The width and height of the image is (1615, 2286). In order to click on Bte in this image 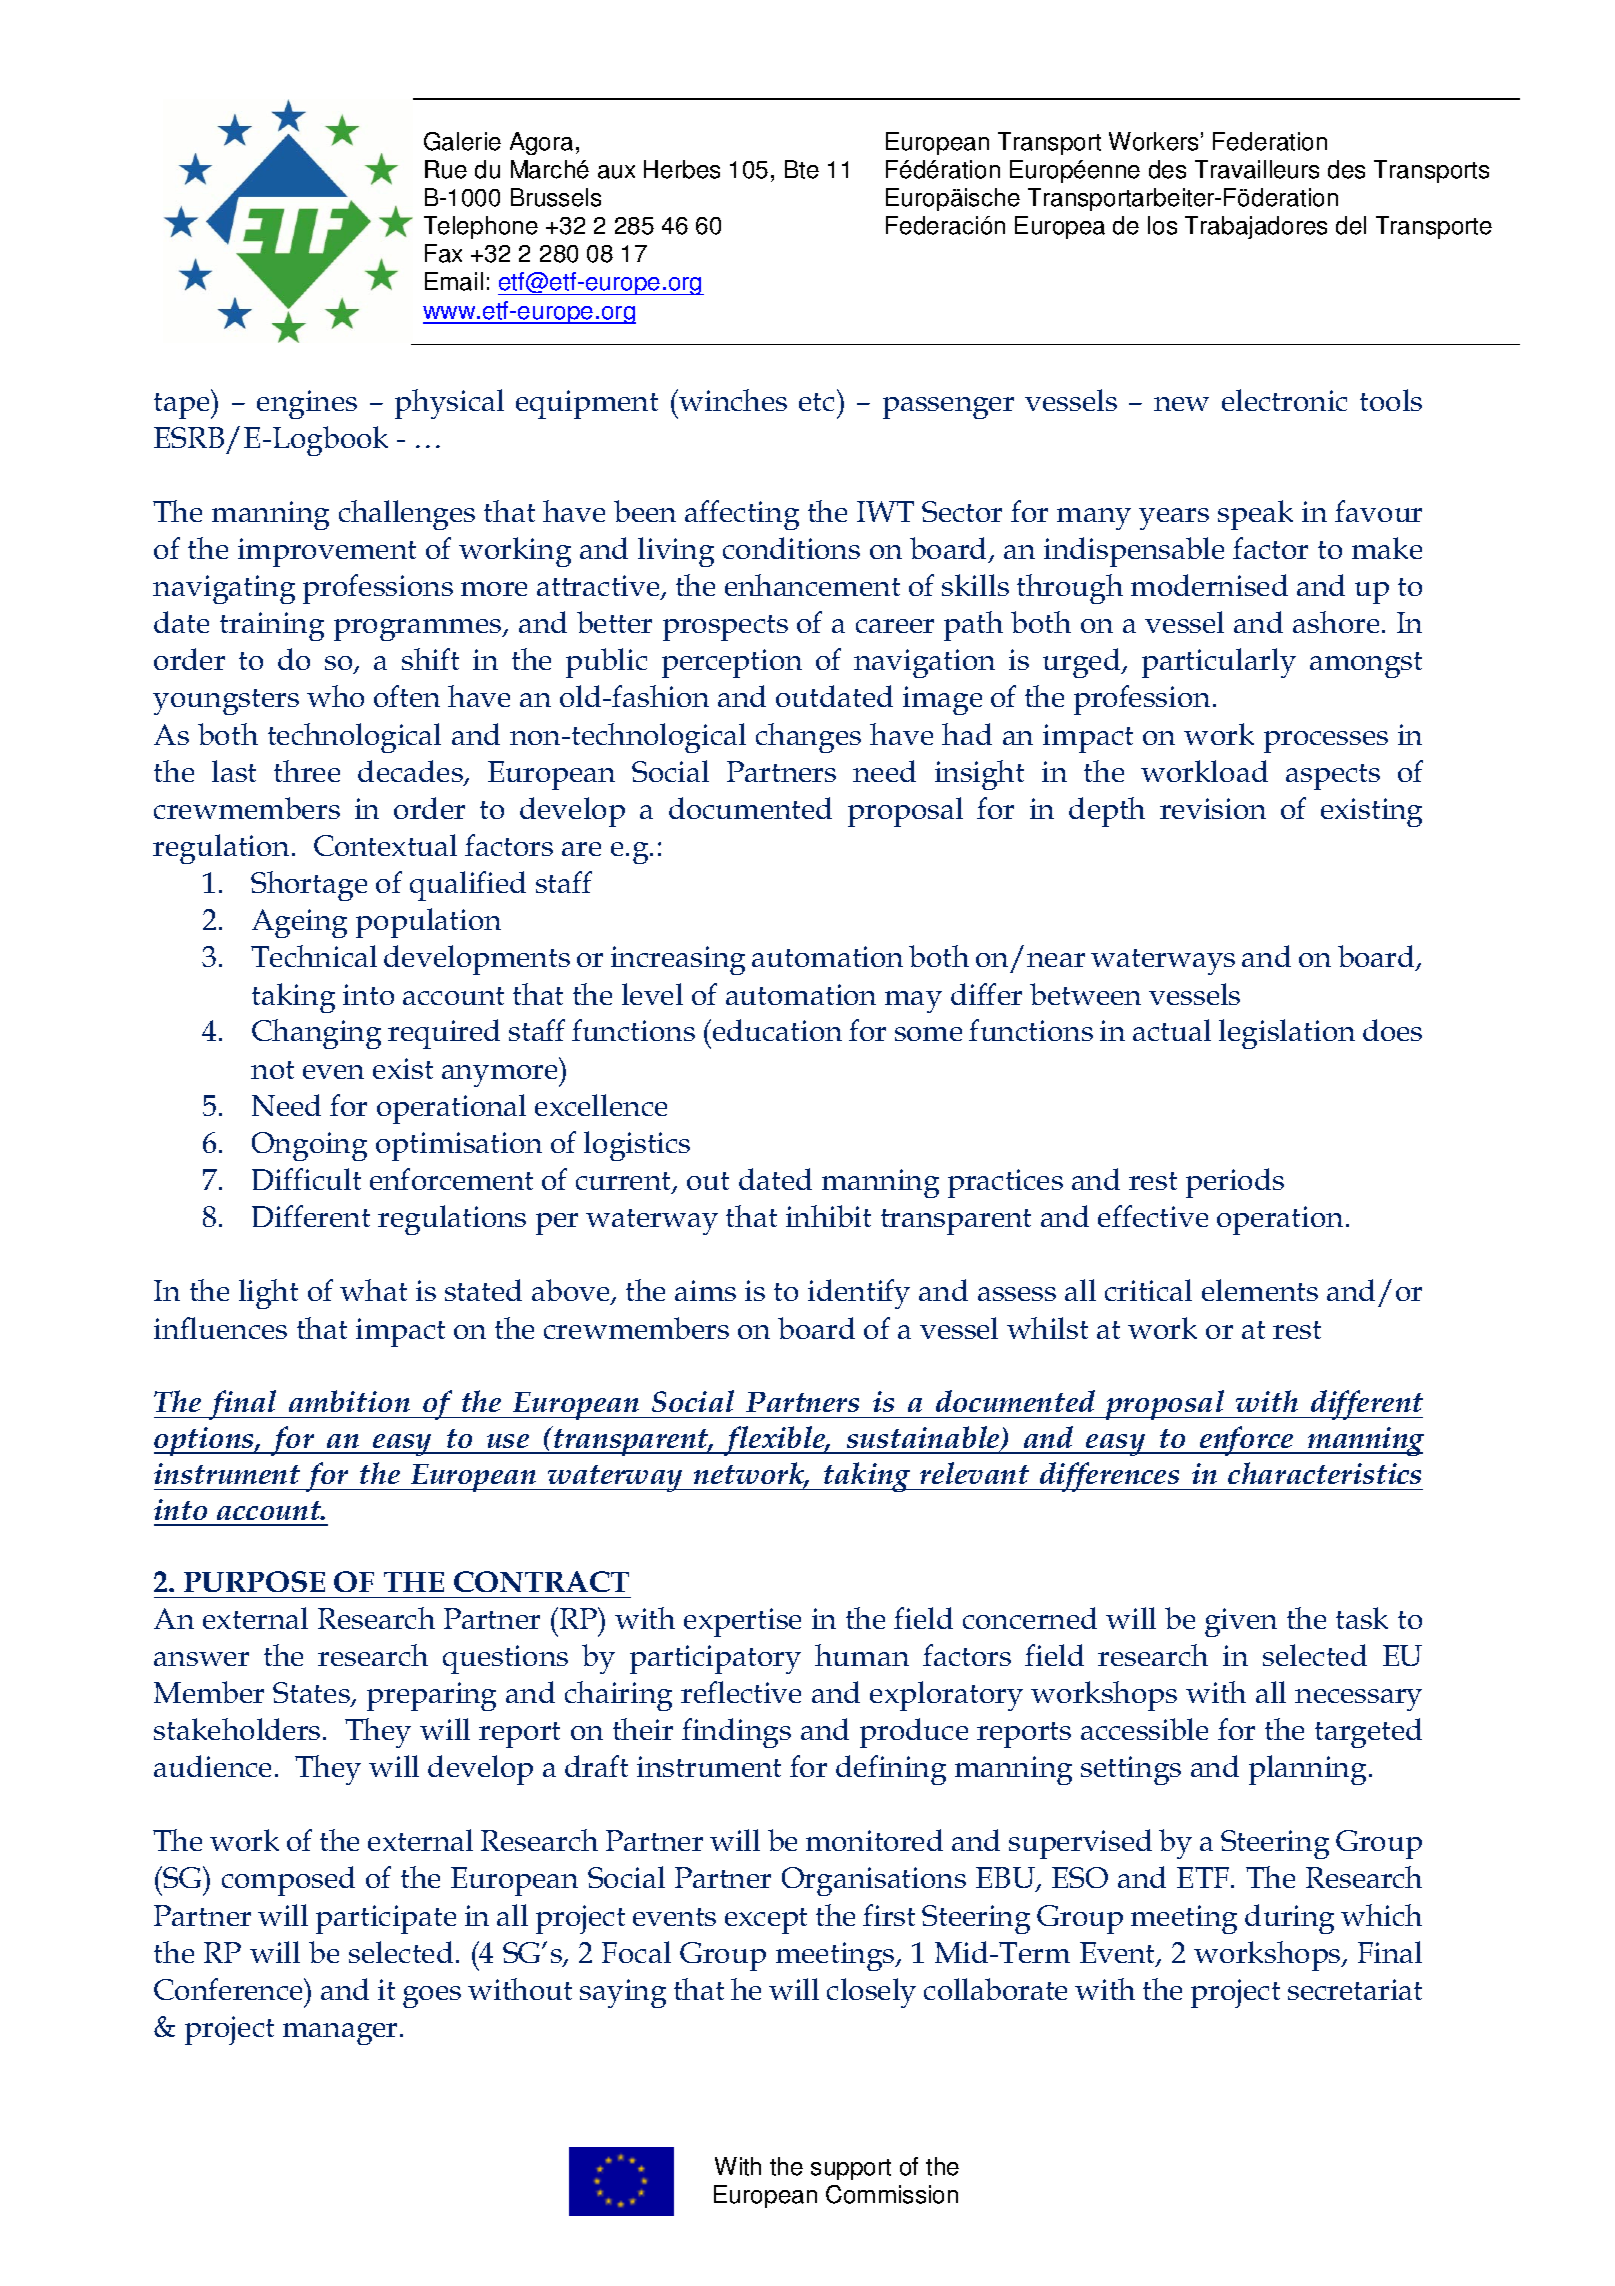, I will do `click(802, 169)`.
